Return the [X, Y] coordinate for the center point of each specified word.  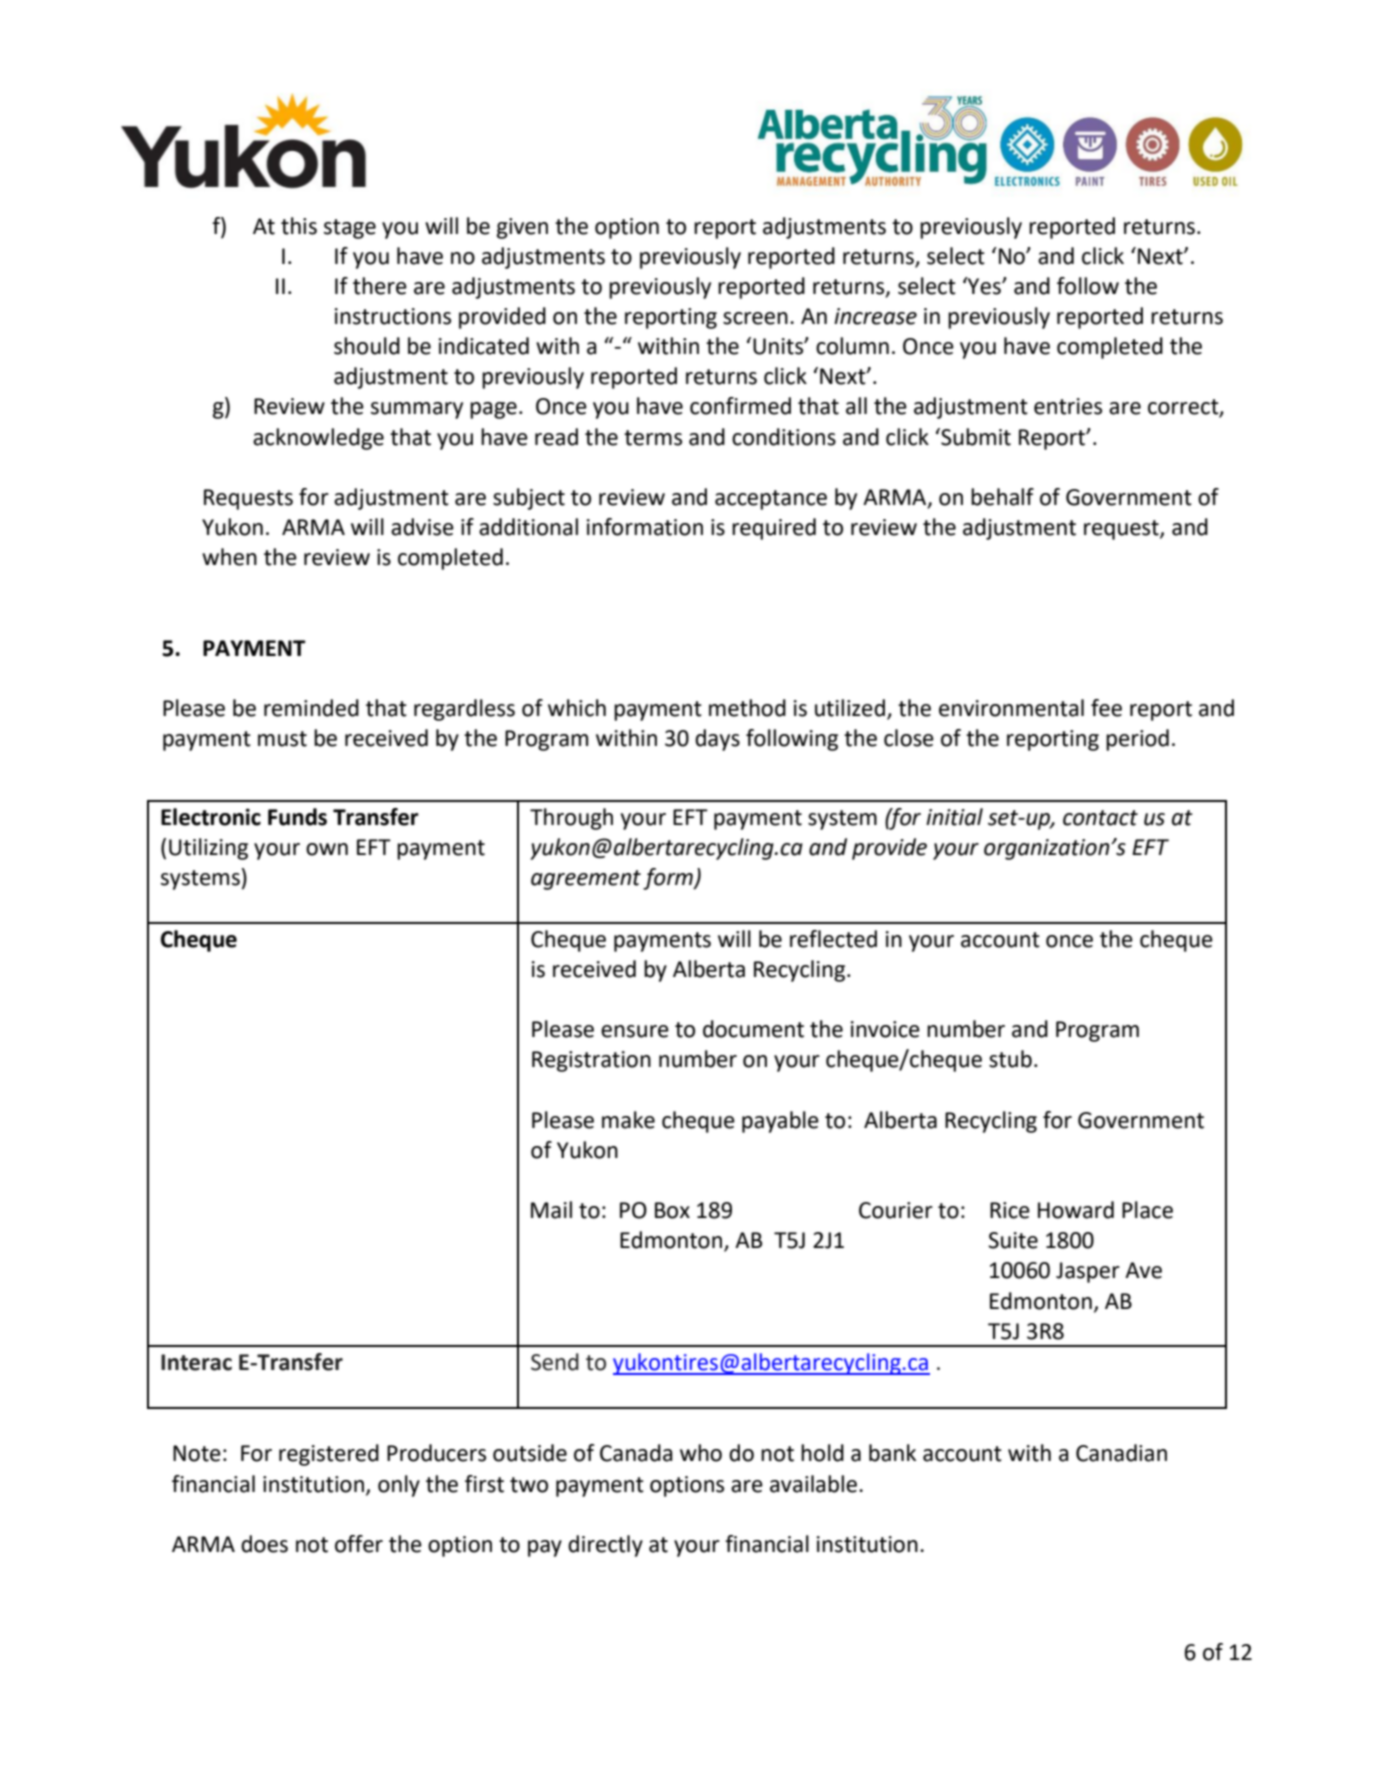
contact [1100, 818]
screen [755, 318]
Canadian [1121, 1453]
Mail [551, 1210]
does [264, 1544]
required [774, 529]
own [327, 849]
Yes [984, 286]
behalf [1002, 497]
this [299, 226]
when [229, 557]
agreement [586, 880]
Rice [1010, 1210]
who [701, 1453]
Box [672, 1210]
